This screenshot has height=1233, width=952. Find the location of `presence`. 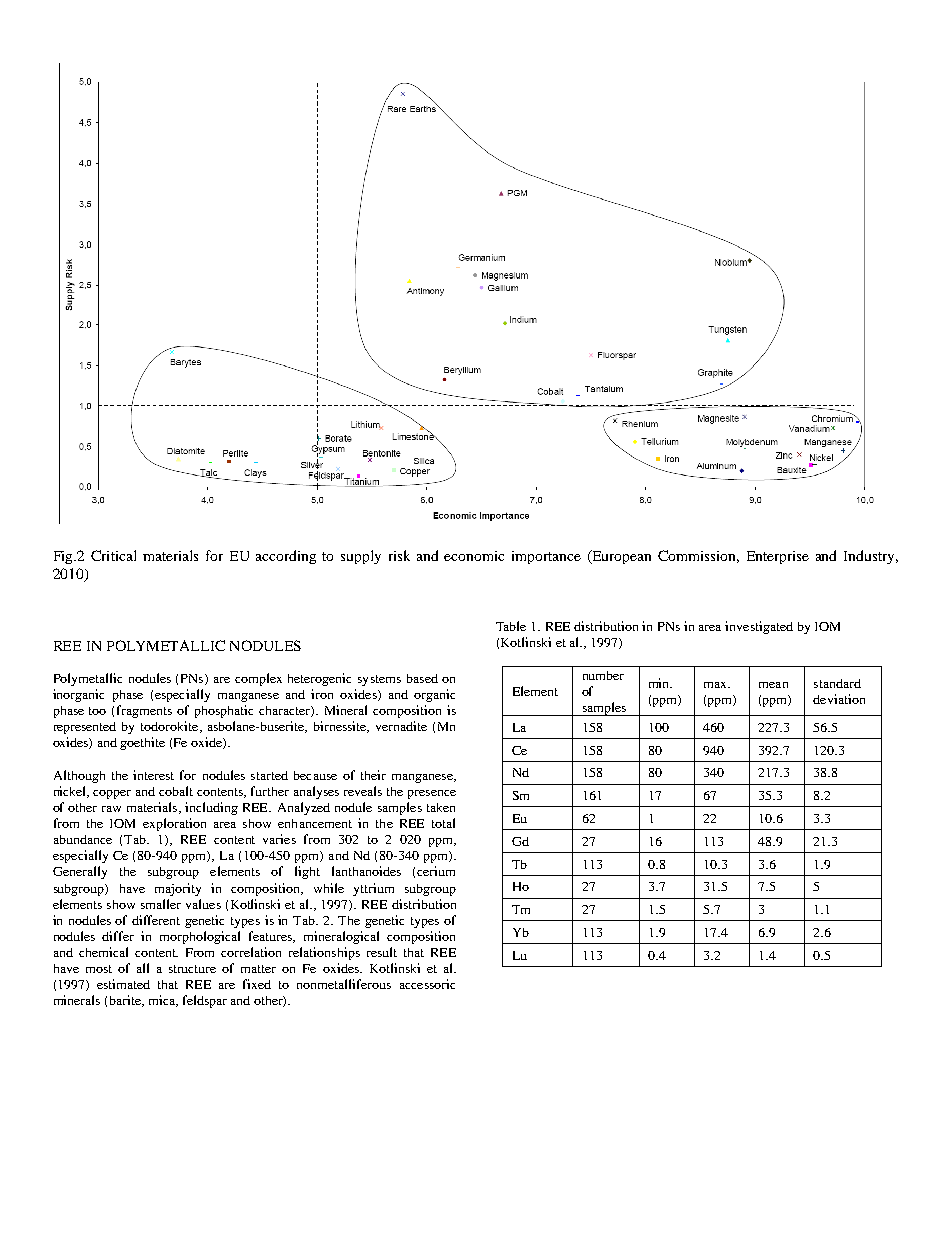

presence is located at coordinates (432, 794).
